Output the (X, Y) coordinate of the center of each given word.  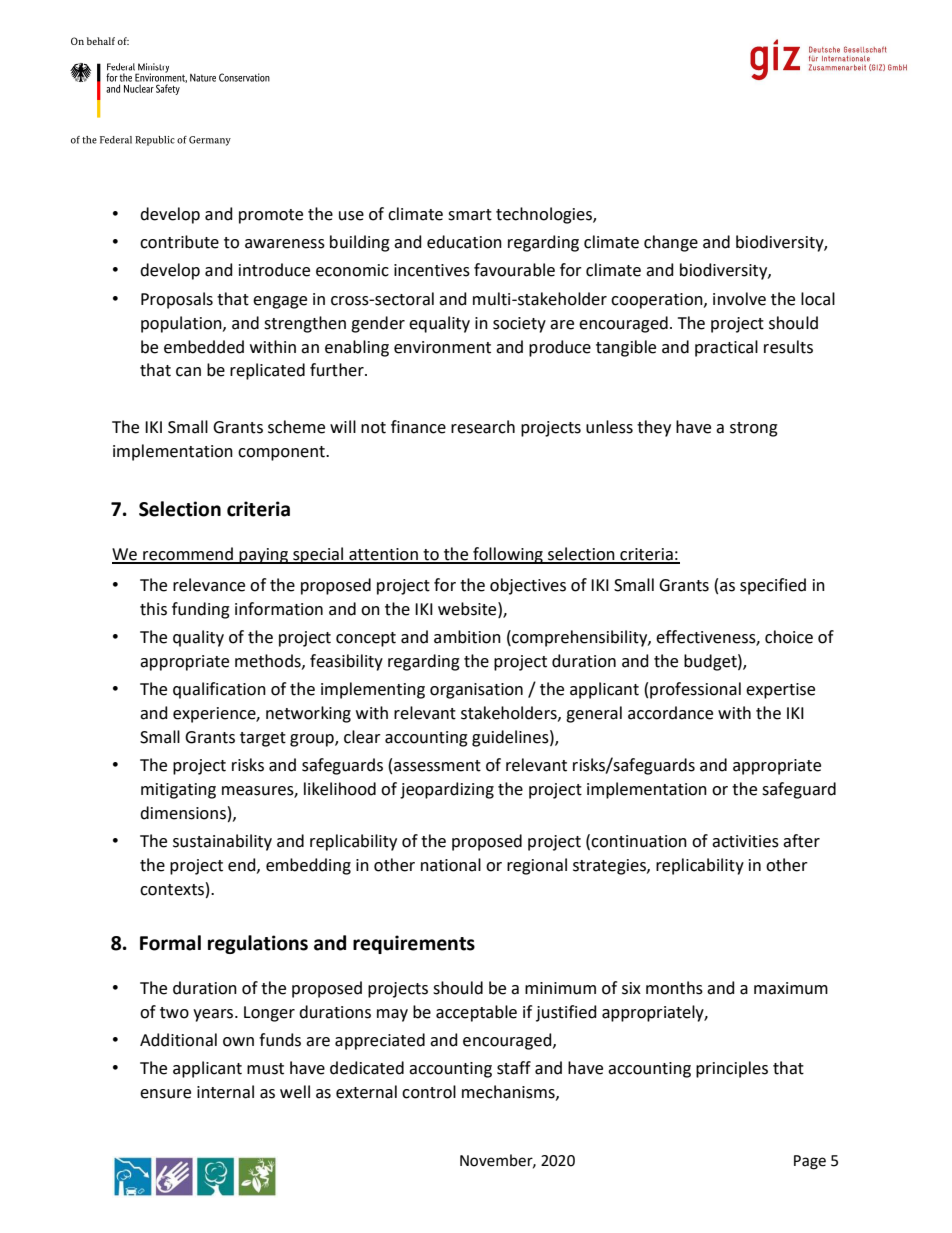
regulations (258, 944)
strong (754, 429)
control (429, 1092)
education (464, 242)
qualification (219, 690)
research (483, 427)
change (671, 243)
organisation (476, 691)
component (282, 453)
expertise (780, 691)
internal (225, 1092)
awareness (285, 244)
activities (745, 841)
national (451, 865)
